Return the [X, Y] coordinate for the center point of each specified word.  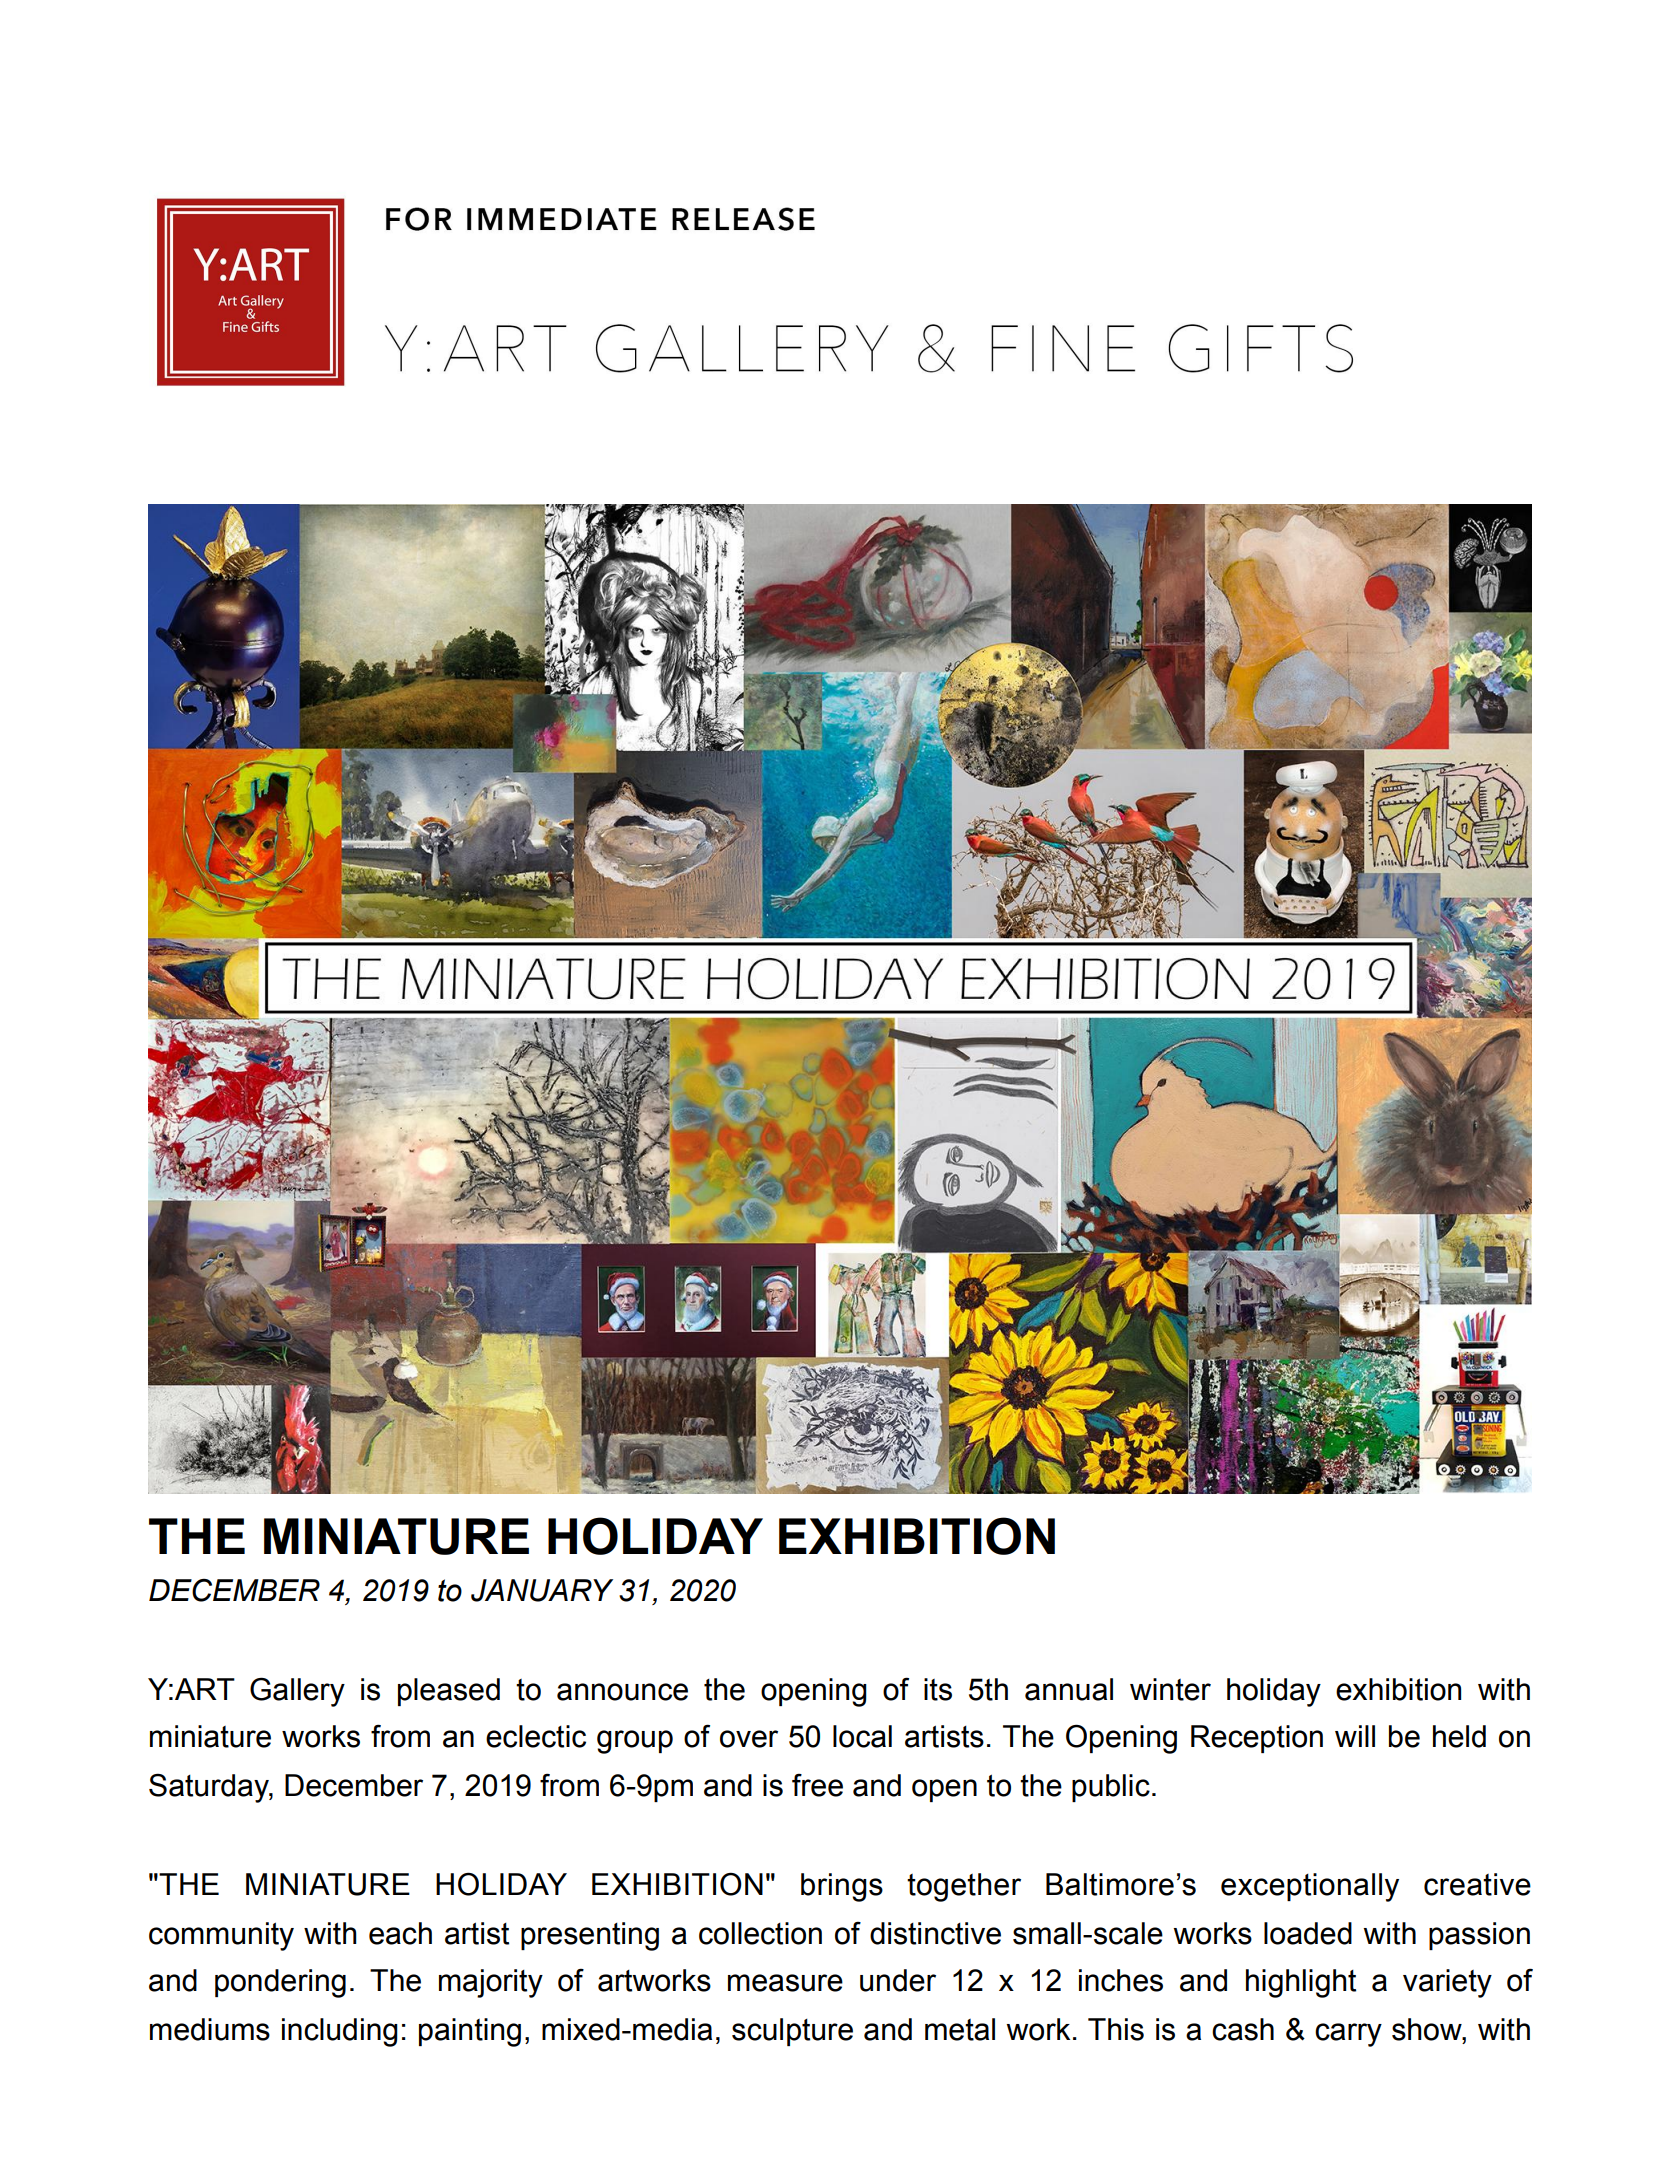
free [817, 1785]
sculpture [792, 2032]
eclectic [536, 1736]
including [340, 2032]
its [938, 1689]
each [400, 1933]
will [1355, 1736]
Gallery [297, 1692]
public [1111, 1788]
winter [1170, 1689]
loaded [1308, 1933]
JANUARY [542, 1590]
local [862, 1736]
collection [760, 1933]
